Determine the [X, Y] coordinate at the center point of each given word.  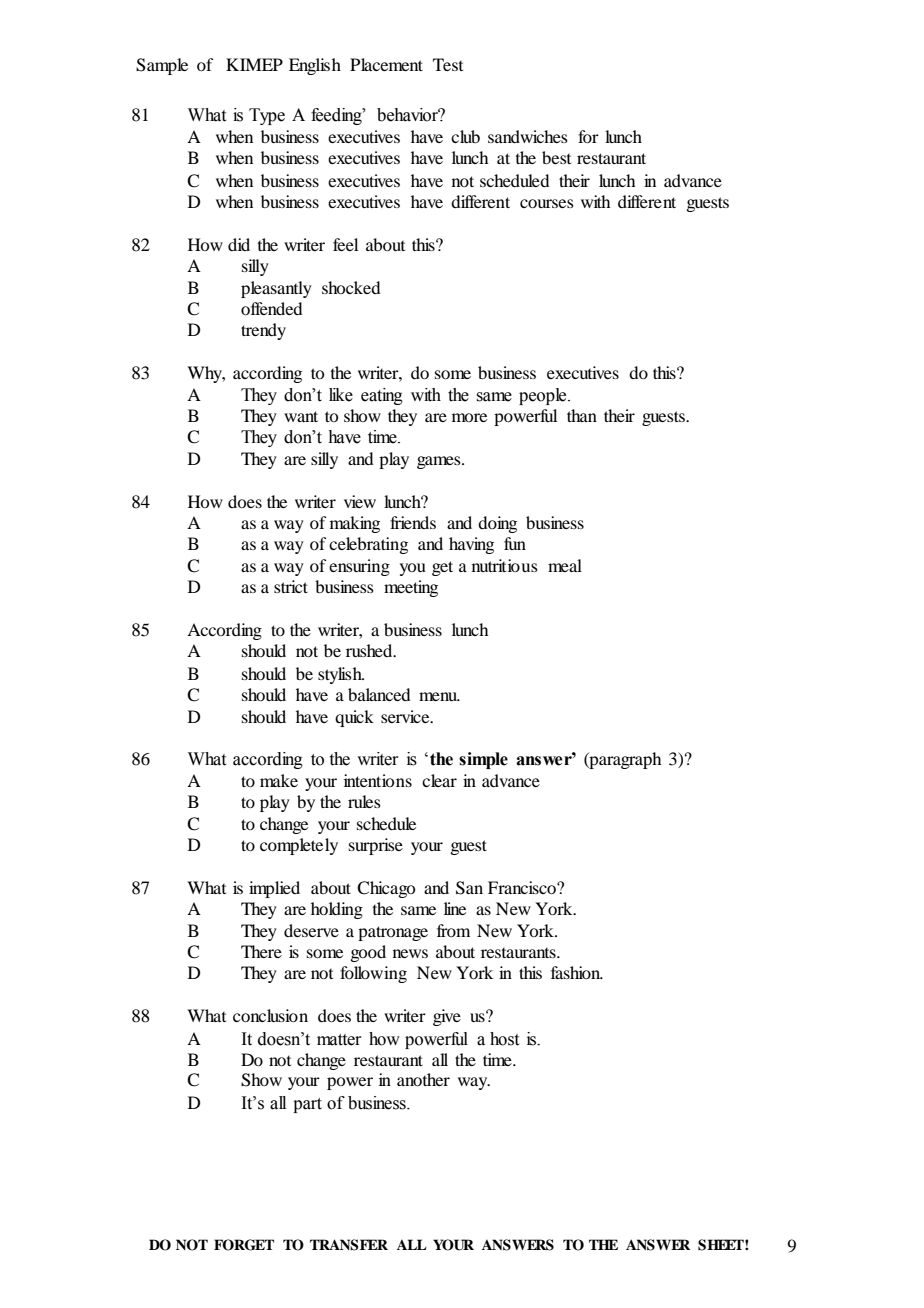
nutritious [505, 565]
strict [291, 586]
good [368, 953]
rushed [370, 650]
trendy [263, 331]
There [261, 951]
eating [382, 396]
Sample [162, 66]
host [504, 1039]
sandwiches [528, 136]
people [544, 396]
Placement [386, 64]
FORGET [244, 1245]
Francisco [523, 887]
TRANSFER [349, 1245]
